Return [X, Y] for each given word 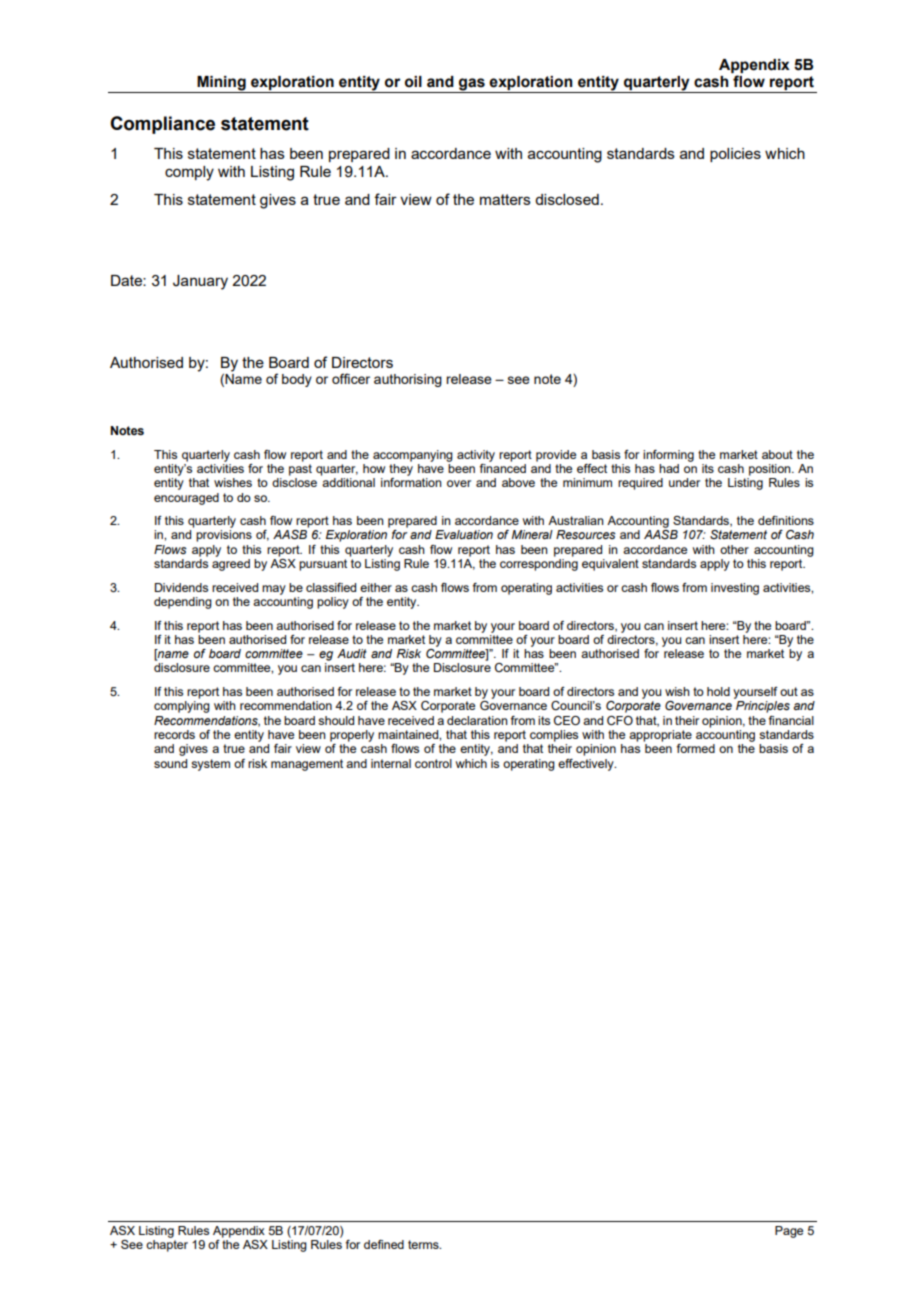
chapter [167, 1246]
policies [735, 155]
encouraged [186, 499]
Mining [221, 84]
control [433, 763]
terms [424, 1244]
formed [695, 748]
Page [789, 1232]
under [684, 482]
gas [472, 85]
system [210, 765]
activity [476, 456]
